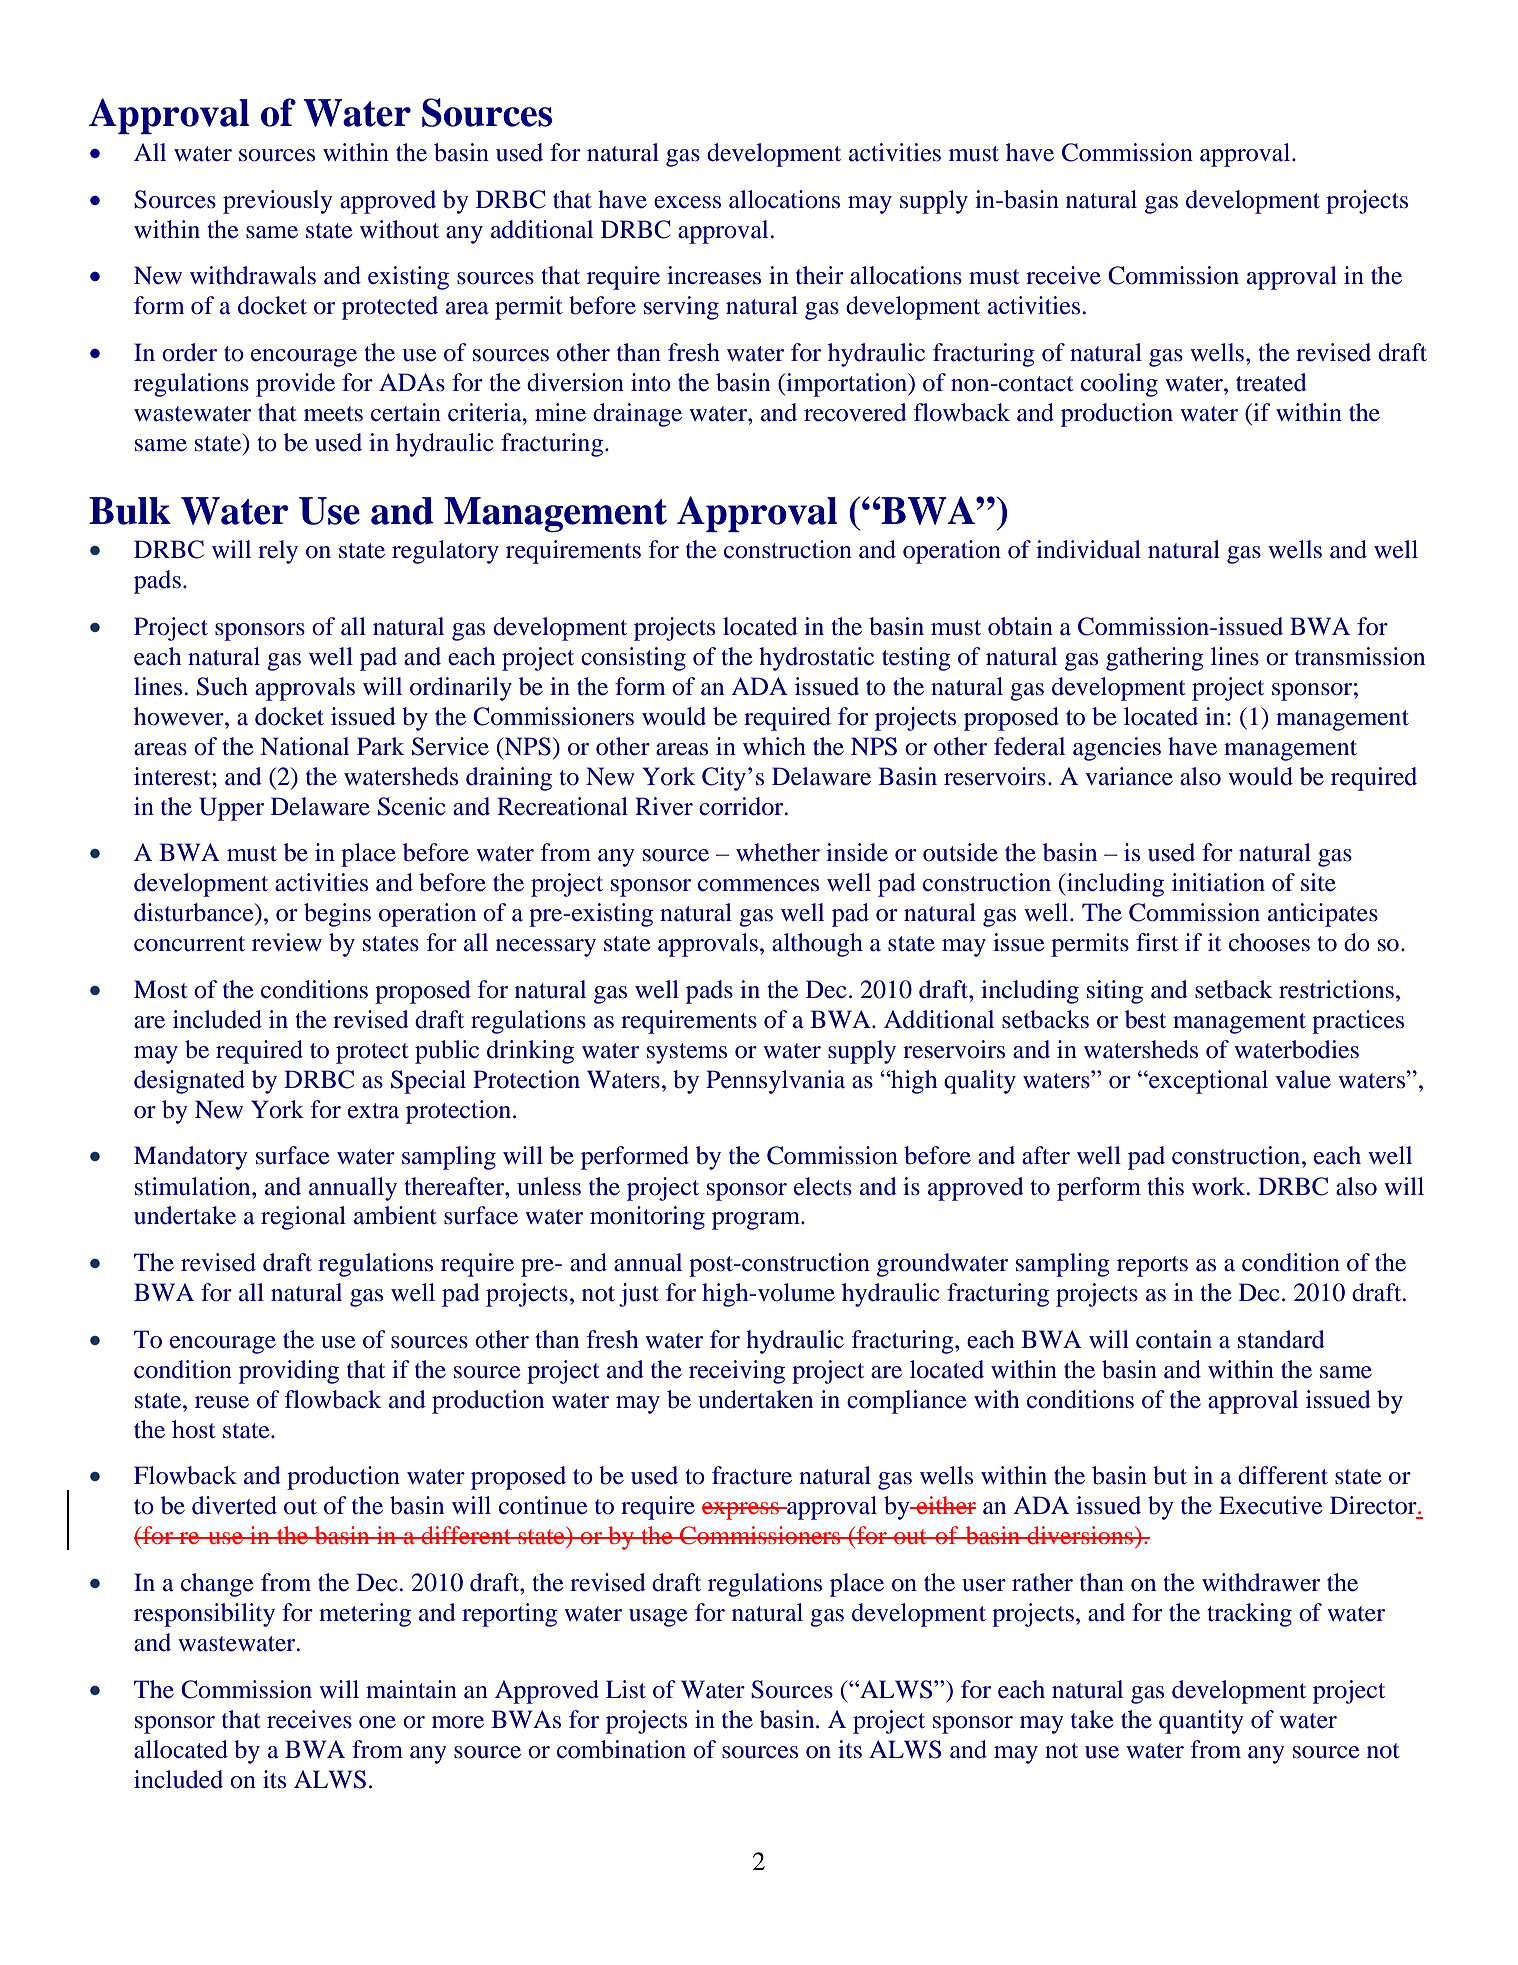  Describe the element at coordinates (1117, 749) in the screenshot. I see `agencies` at that location.
